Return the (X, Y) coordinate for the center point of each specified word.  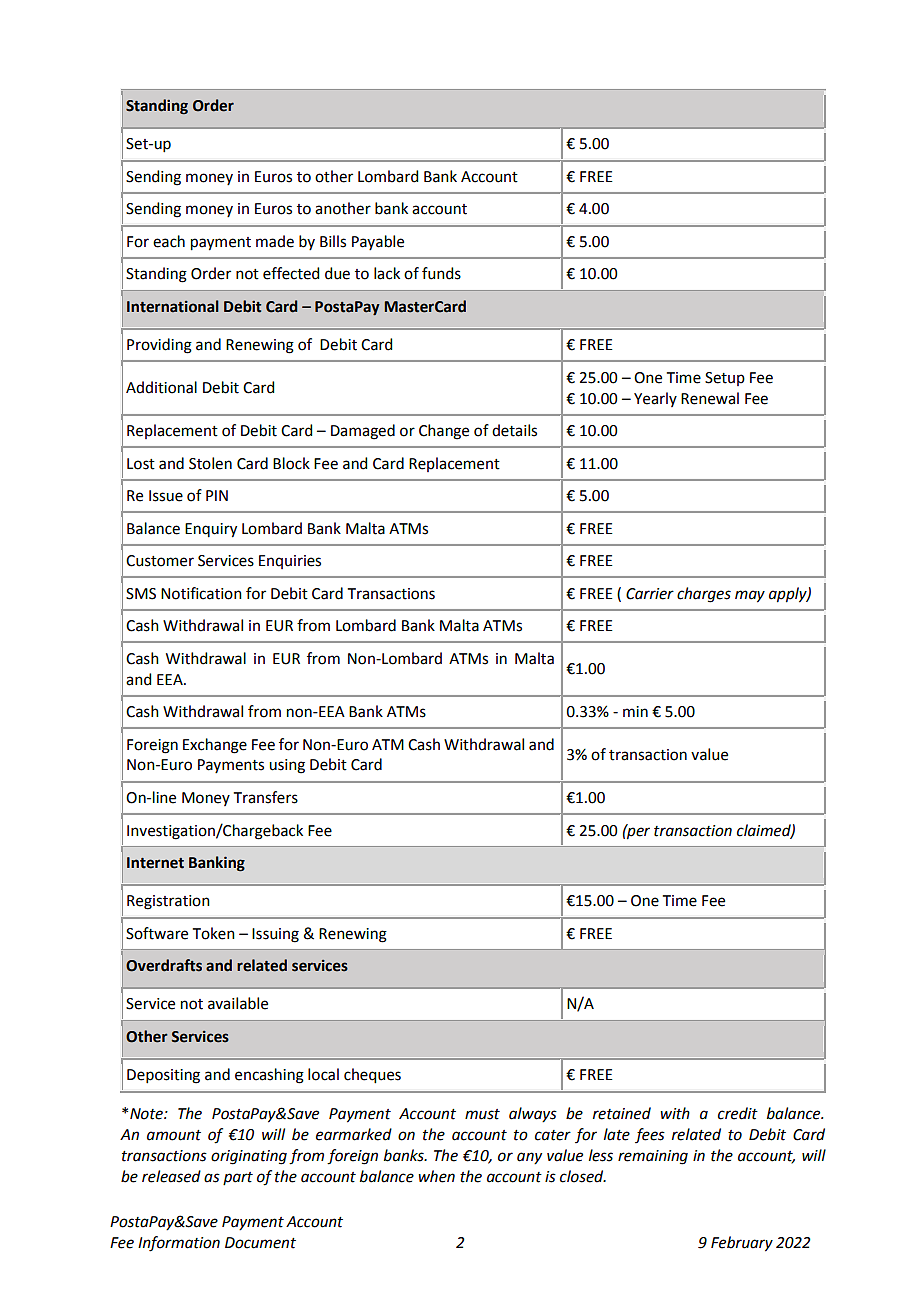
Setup (725, 379)
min (635, 711)
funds (441, 273)
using (287, 766)
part (238, 1178)
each (169, 241)
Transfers (266, 797)
